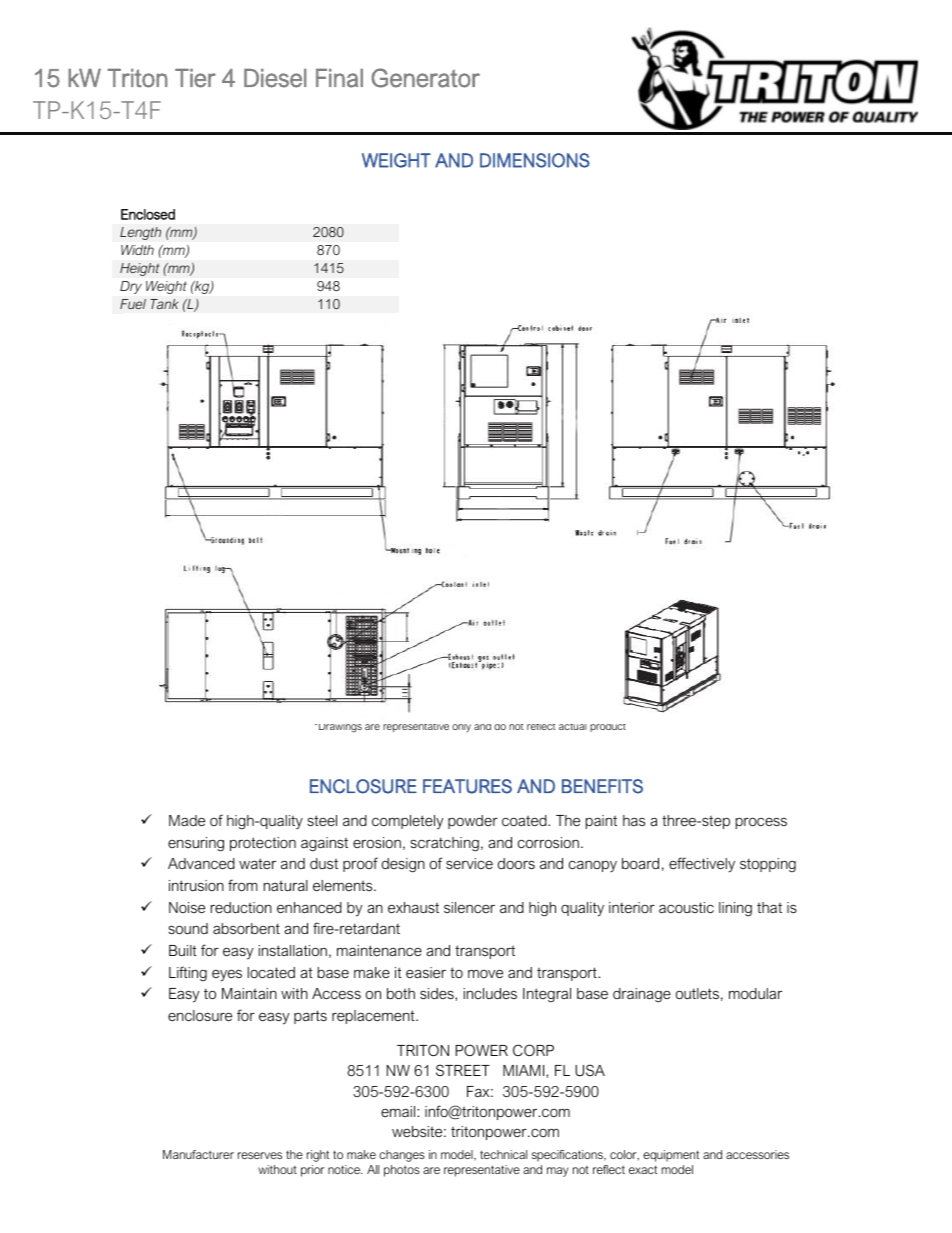  What do you see at coordinates (461, 728) in the screenshot?
I see `only` at bounding box center [461, 728].
